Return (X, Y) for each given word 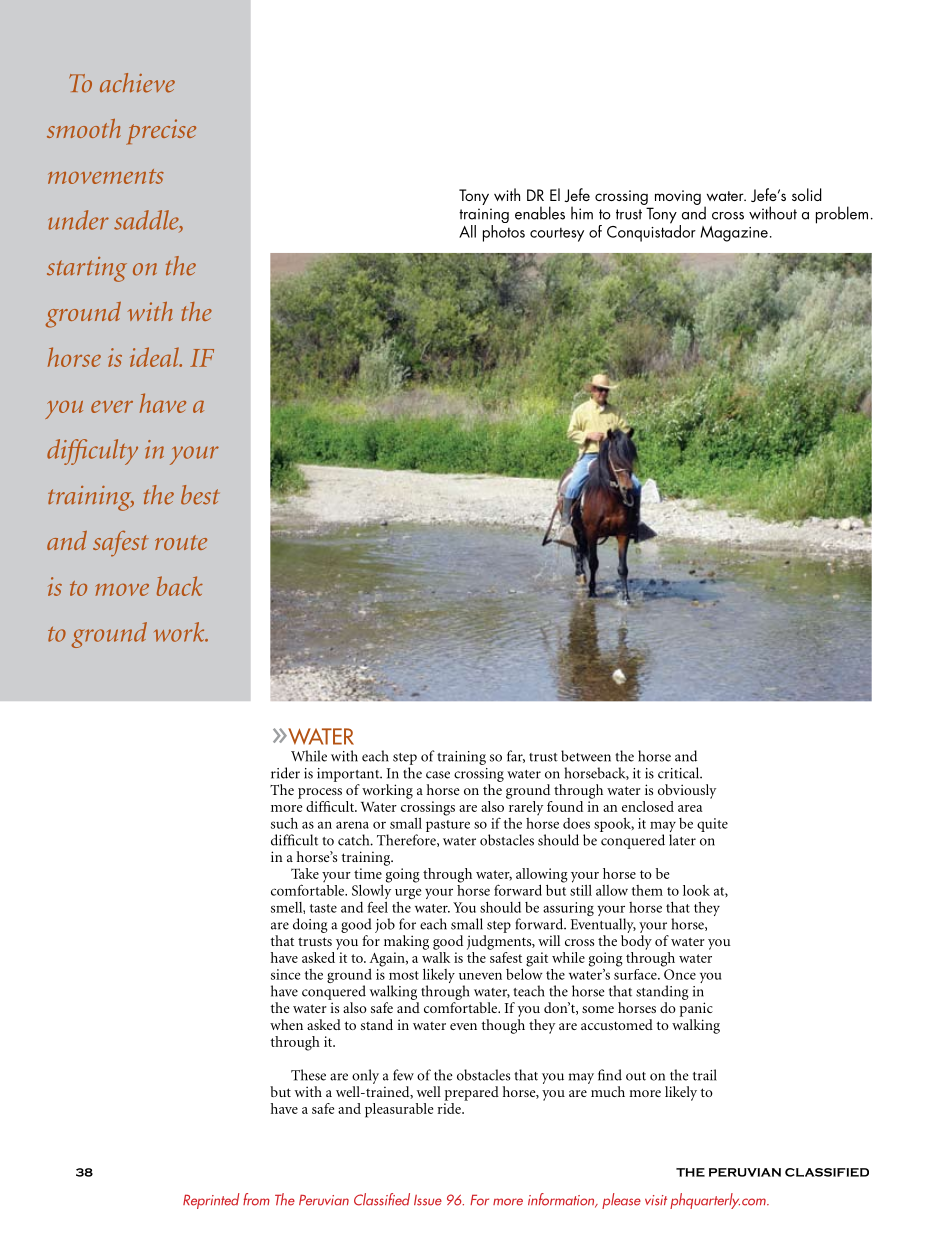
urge (408, 893)
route (181, 542)
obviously (687, 791)
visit (656, 1200)
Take (305, 873)
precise (161, 132)
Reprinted (211, 1201)
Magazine (734, 234)
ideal (155, 357)
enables (540, 213)
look (696, 890)
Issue (428, 1200)
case (438, 775)
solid (807, 194)
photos (504, 233)
